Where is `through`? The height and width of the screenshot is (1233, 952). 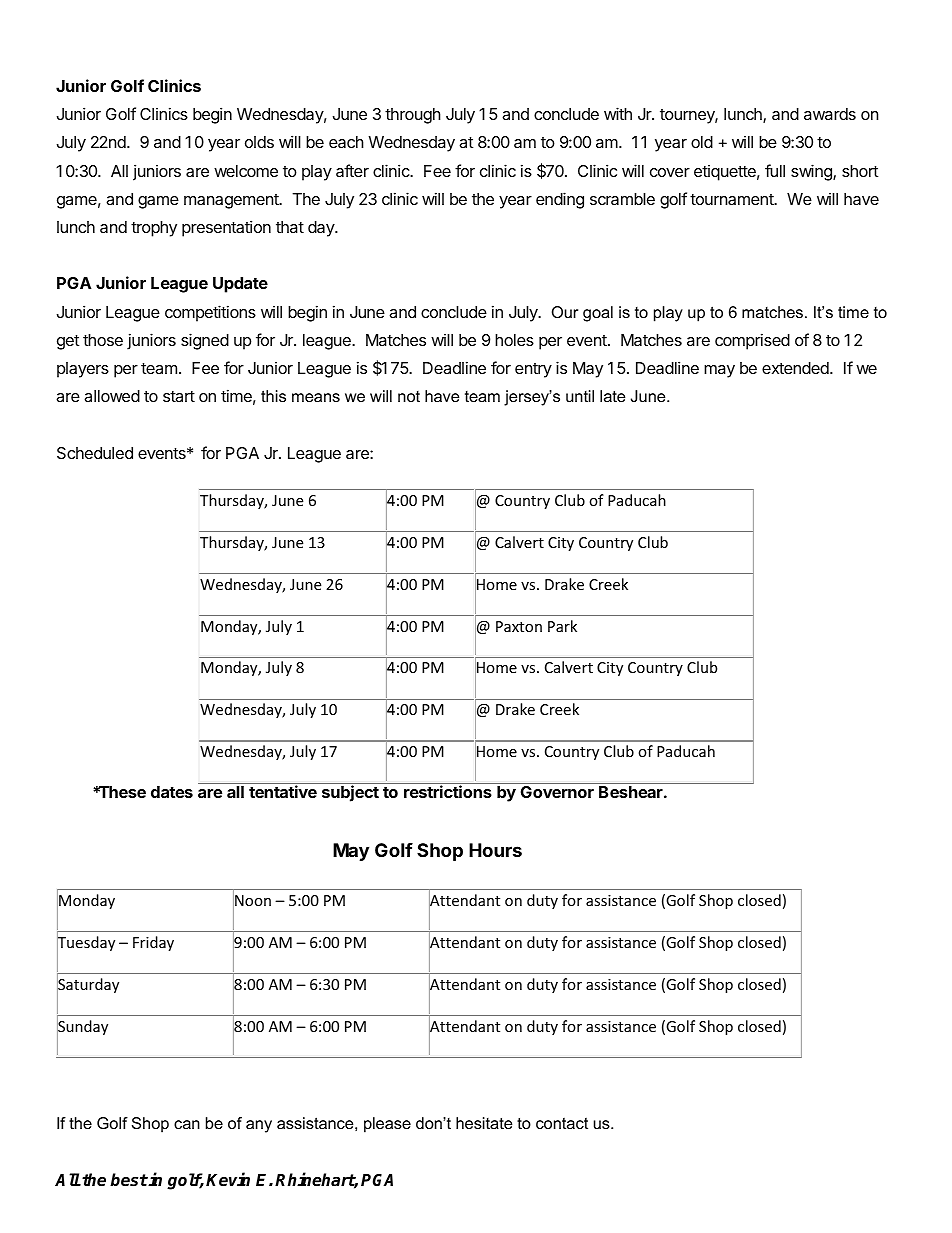 through is located at coordinates (413, 116).
